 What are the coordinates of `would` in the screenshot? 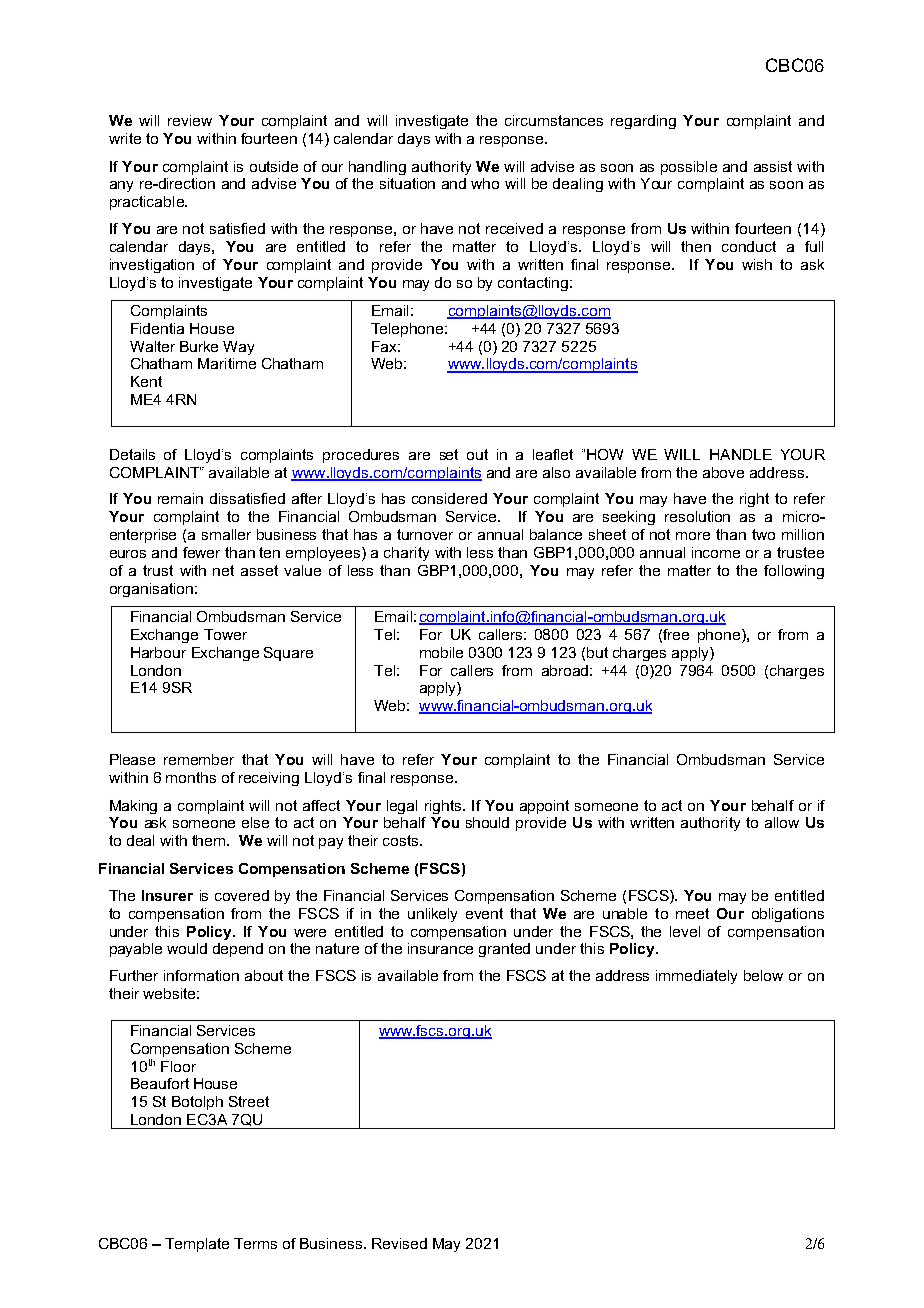 It's located at (187, 948).
